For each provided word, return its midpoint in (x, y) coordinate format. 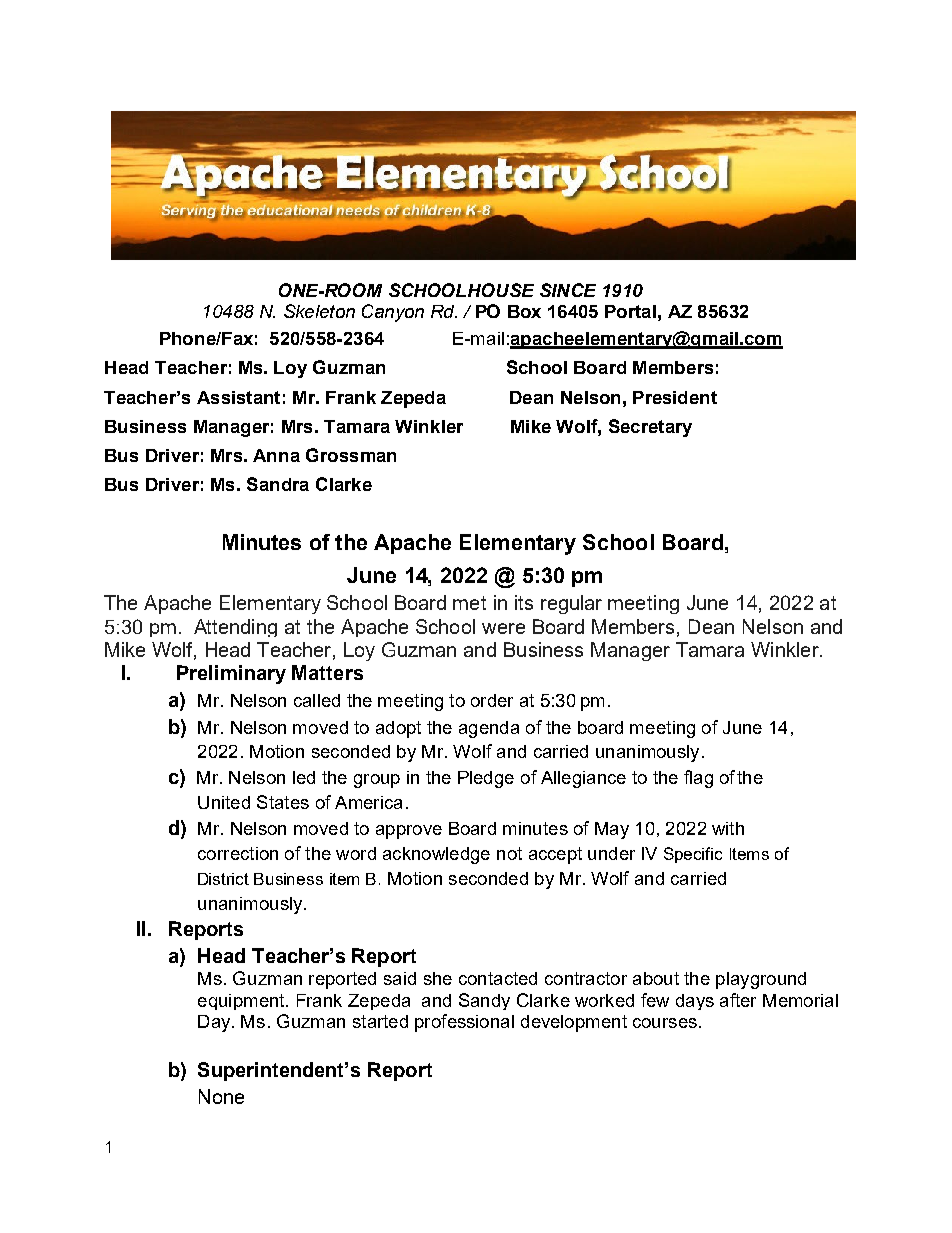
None (221, 1096)
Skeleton (319, 311)
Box (524, 311)
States (283, 802)
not (509, 853)
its (524, 602)
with (728, 828)
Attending (235, 628)
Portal (630, 311)
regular (571, 604)
